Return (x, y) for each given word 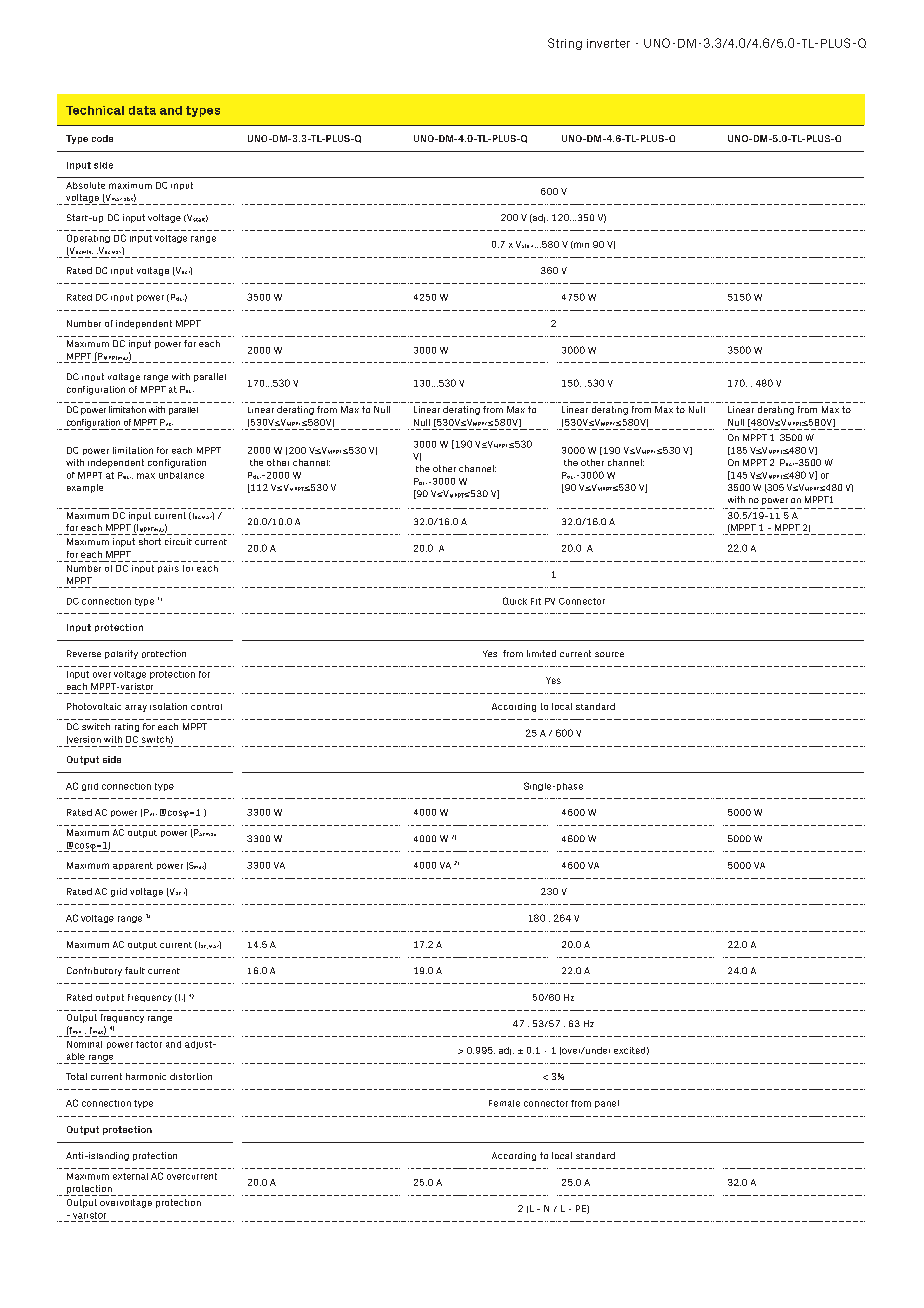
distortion (191, 1076)
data (142, 110)
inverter (608, 43)
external (130, 1176)
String (565, 44)
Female (504, 1103)
